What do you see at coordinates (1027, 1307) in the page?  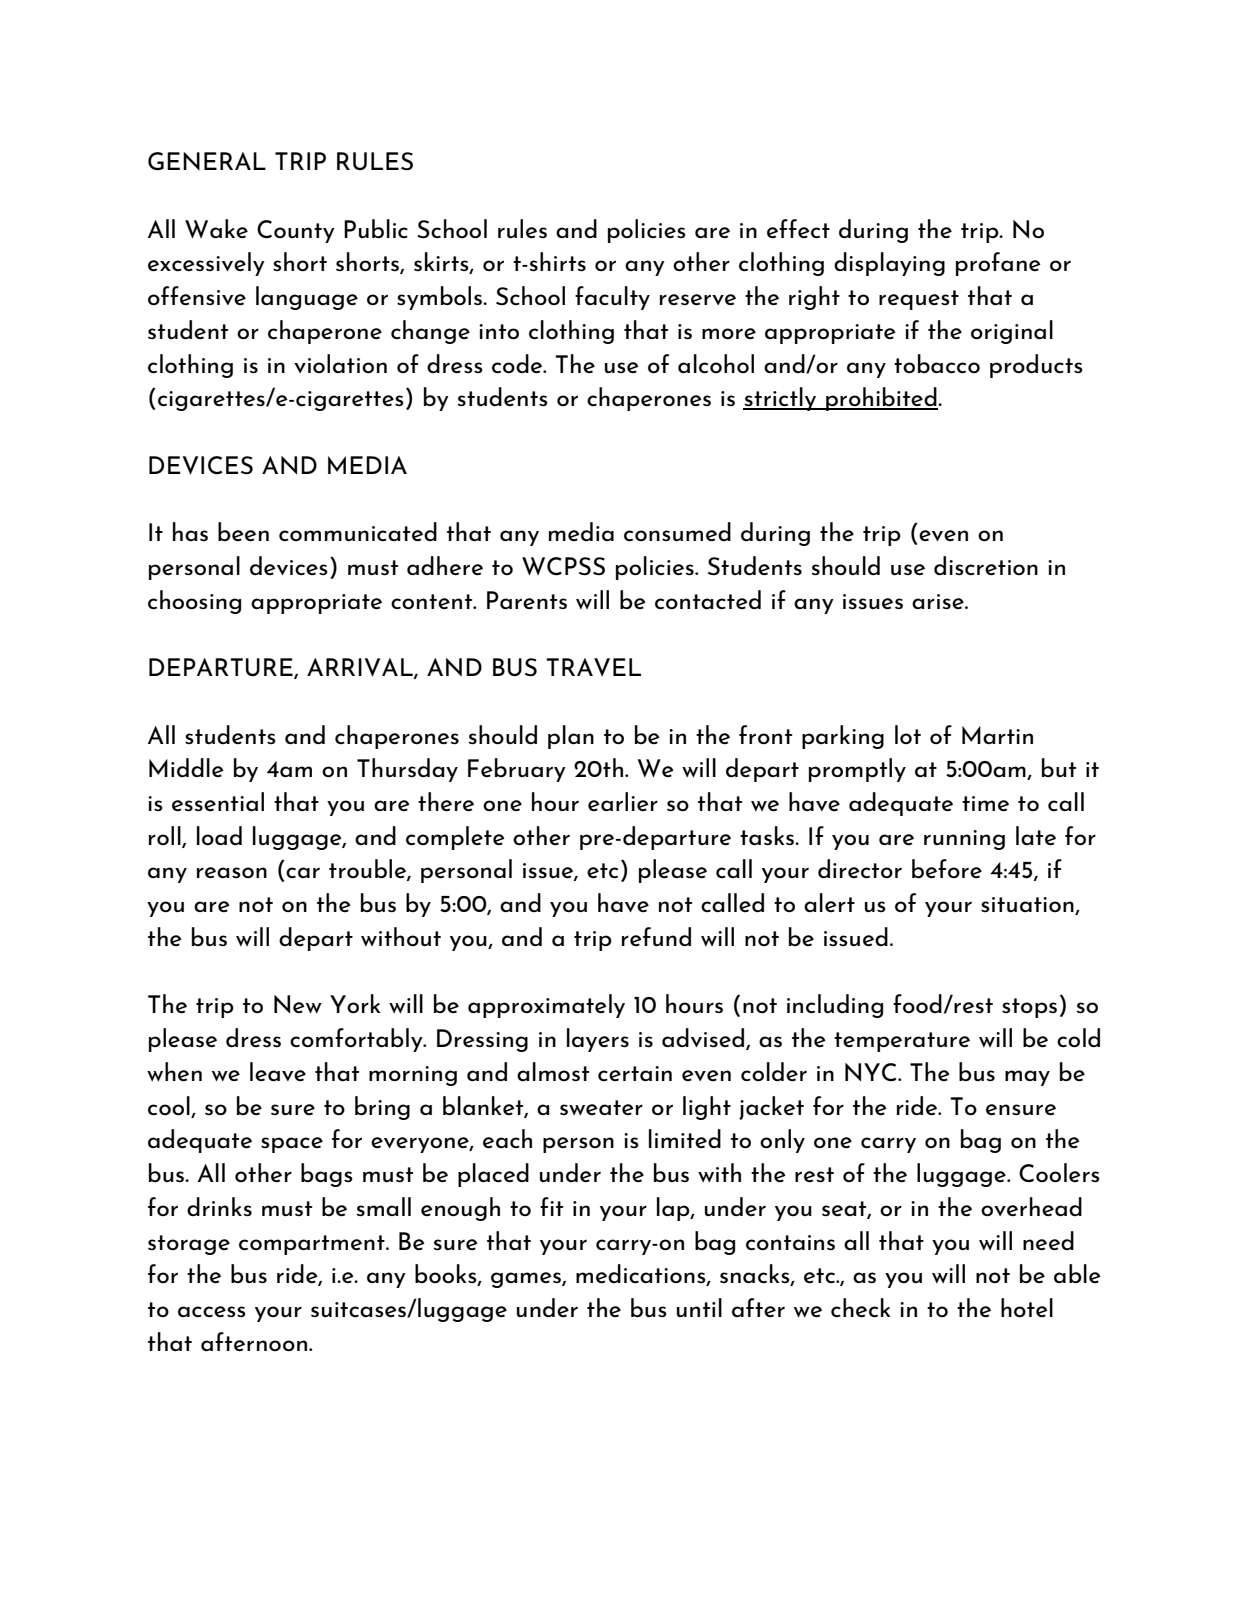 I see `hotel` at bounding box center [1027, 1307].
